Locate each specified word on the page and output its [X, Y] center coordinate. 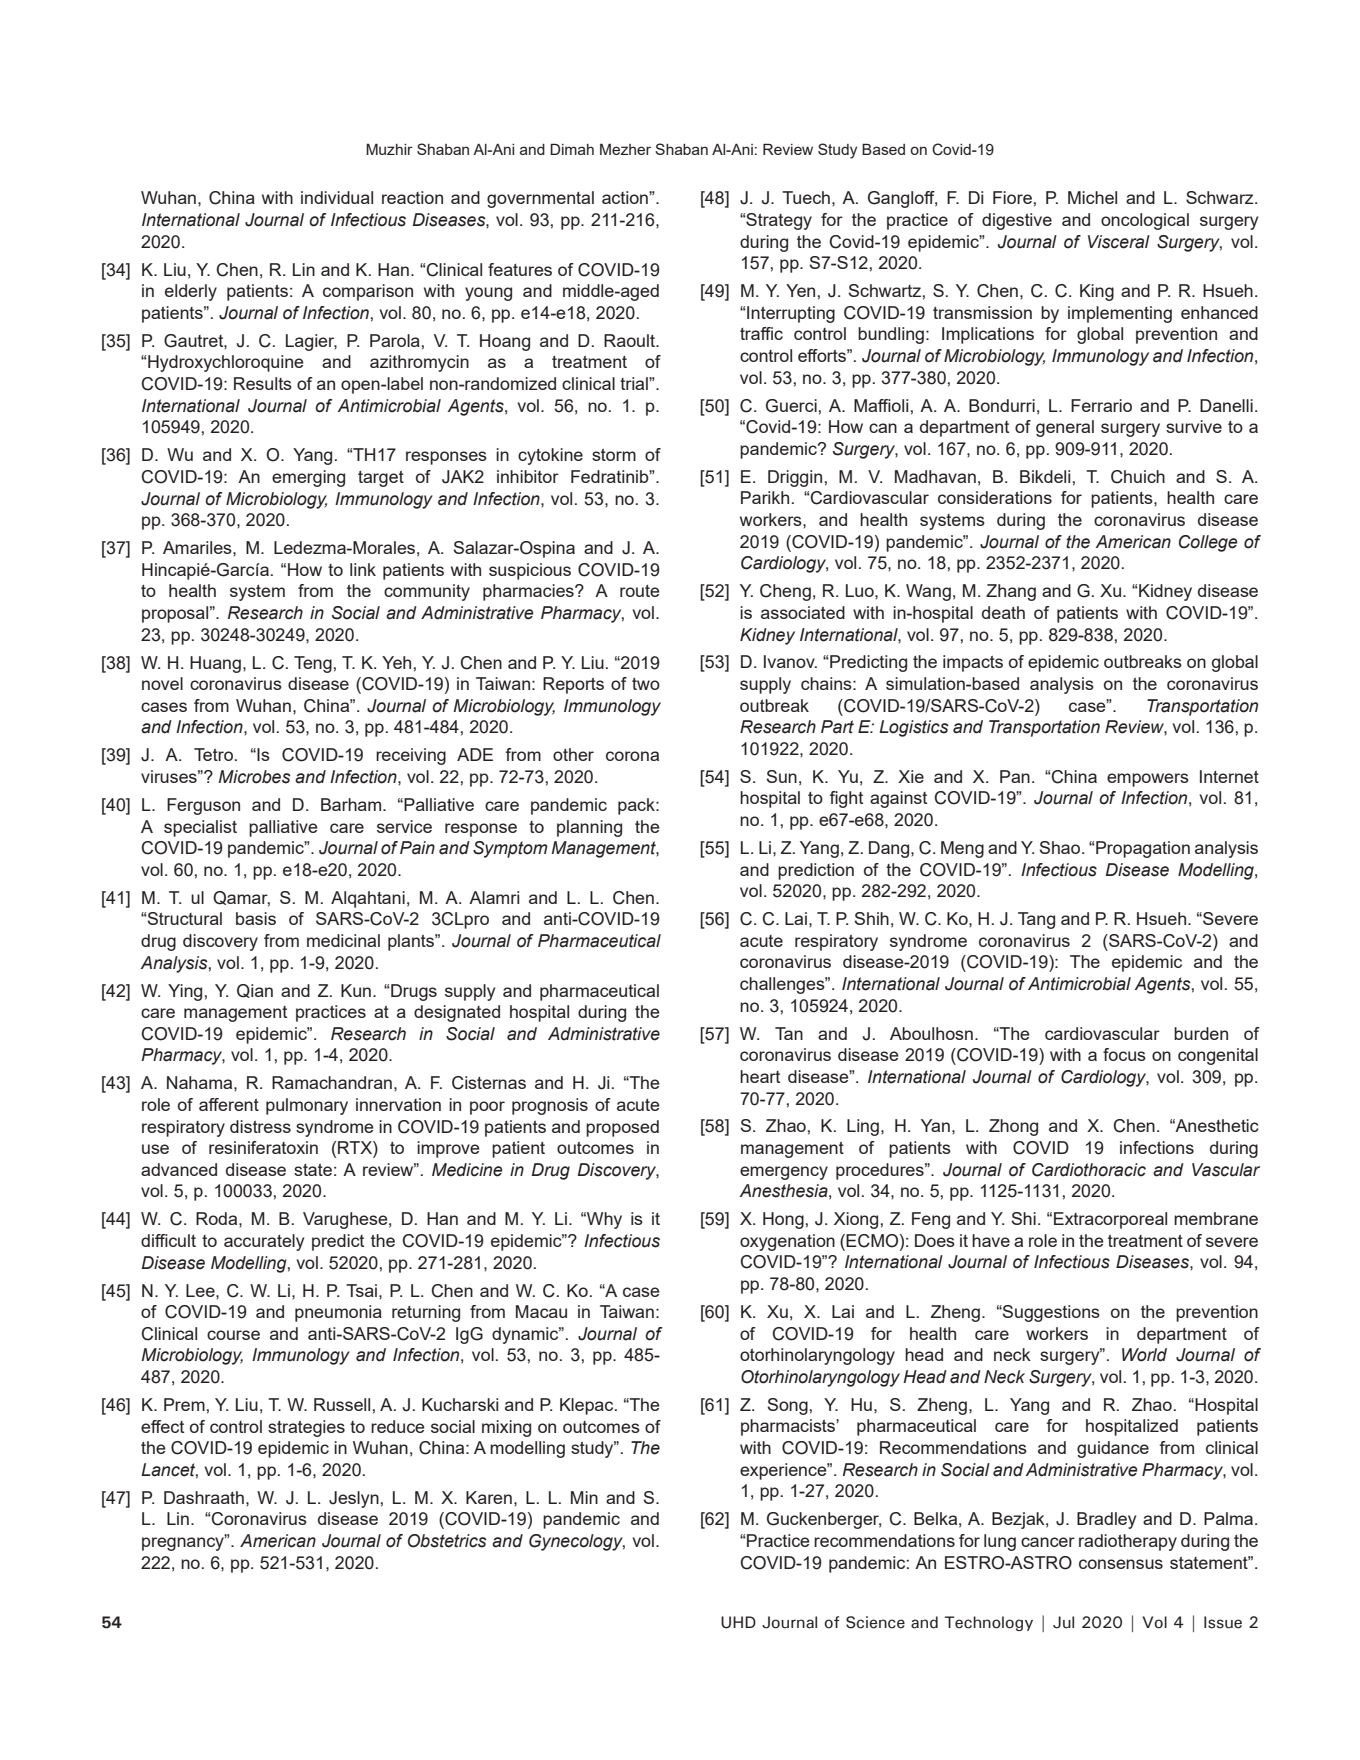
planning [589, 828]
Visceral [1119, 242]
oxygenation [787, 1242]
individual [337, 197]
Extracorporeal [1110, 1220]
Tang [1036, 920]
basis [256, 918]
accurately [264, 1242]
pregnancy [184, 1543]
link [363, 569]
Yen [800, 290]
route [640, 591]
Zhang [1011, 592]
